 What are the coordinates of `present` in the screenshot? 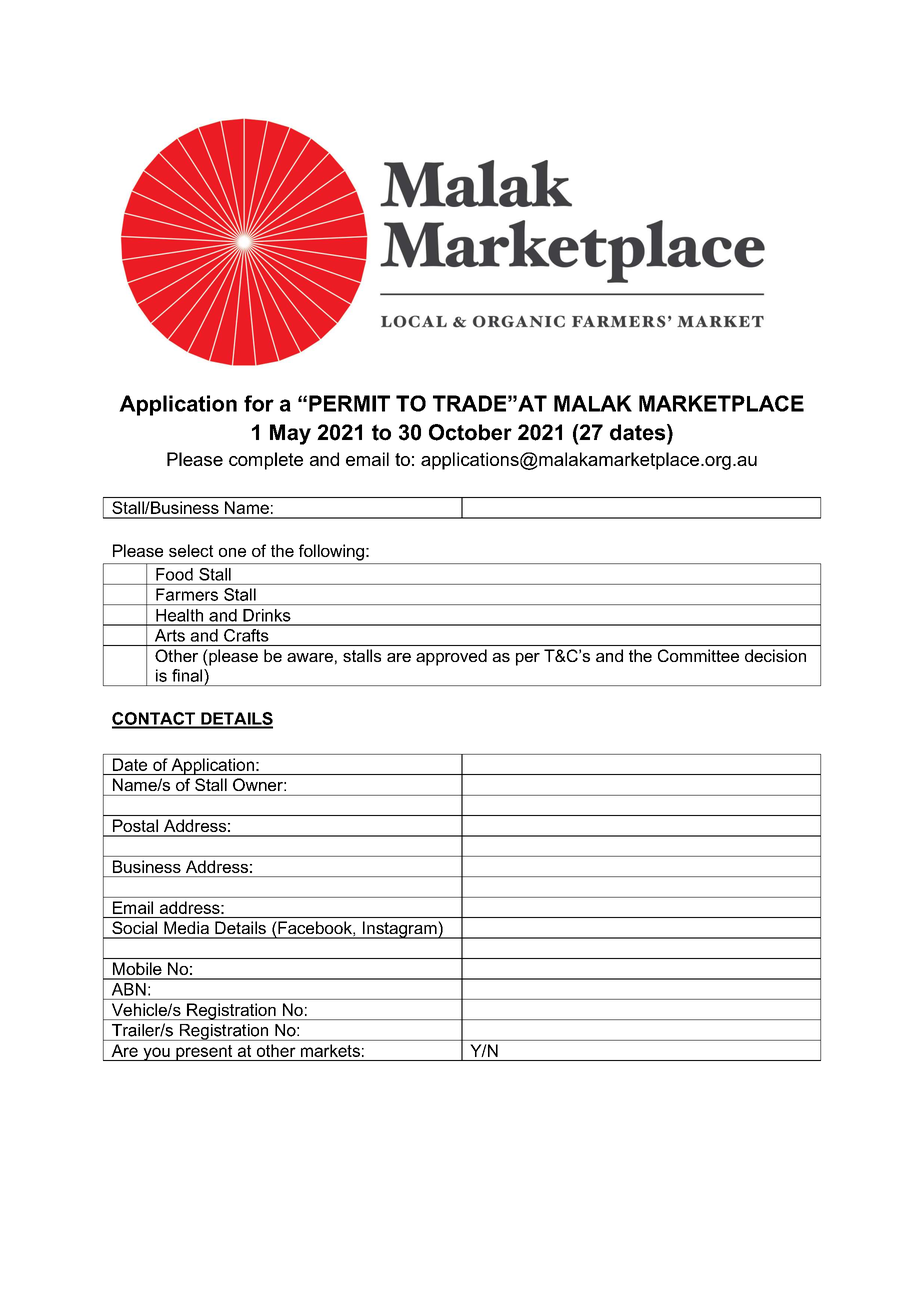 It's located at (204, 1053).
